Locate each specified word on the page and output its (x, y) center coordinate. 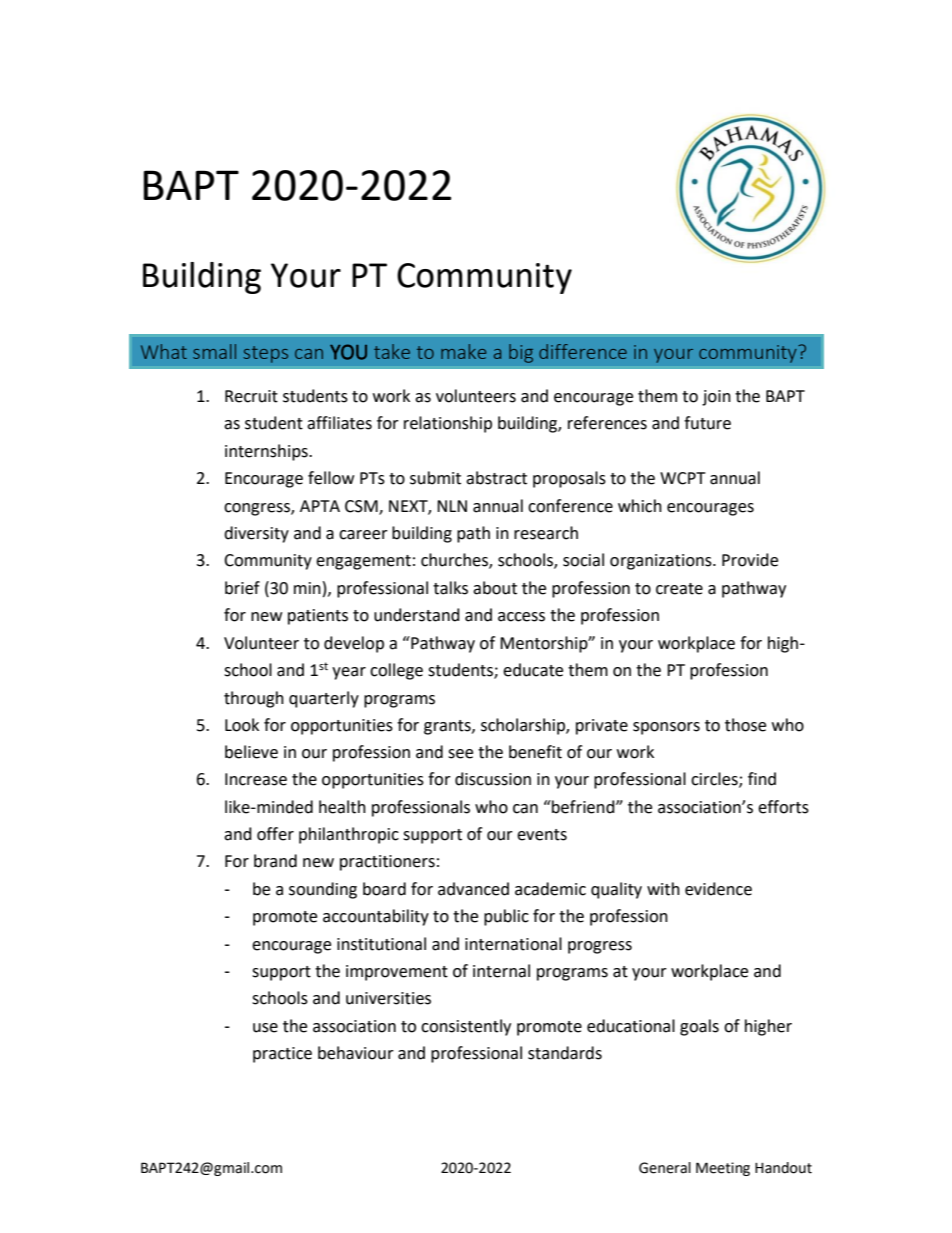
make (463, 351)
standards (565, 1053)
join (716, 398)
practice (282, 1055)
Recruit (251, 396)
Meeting (723, 1169)
